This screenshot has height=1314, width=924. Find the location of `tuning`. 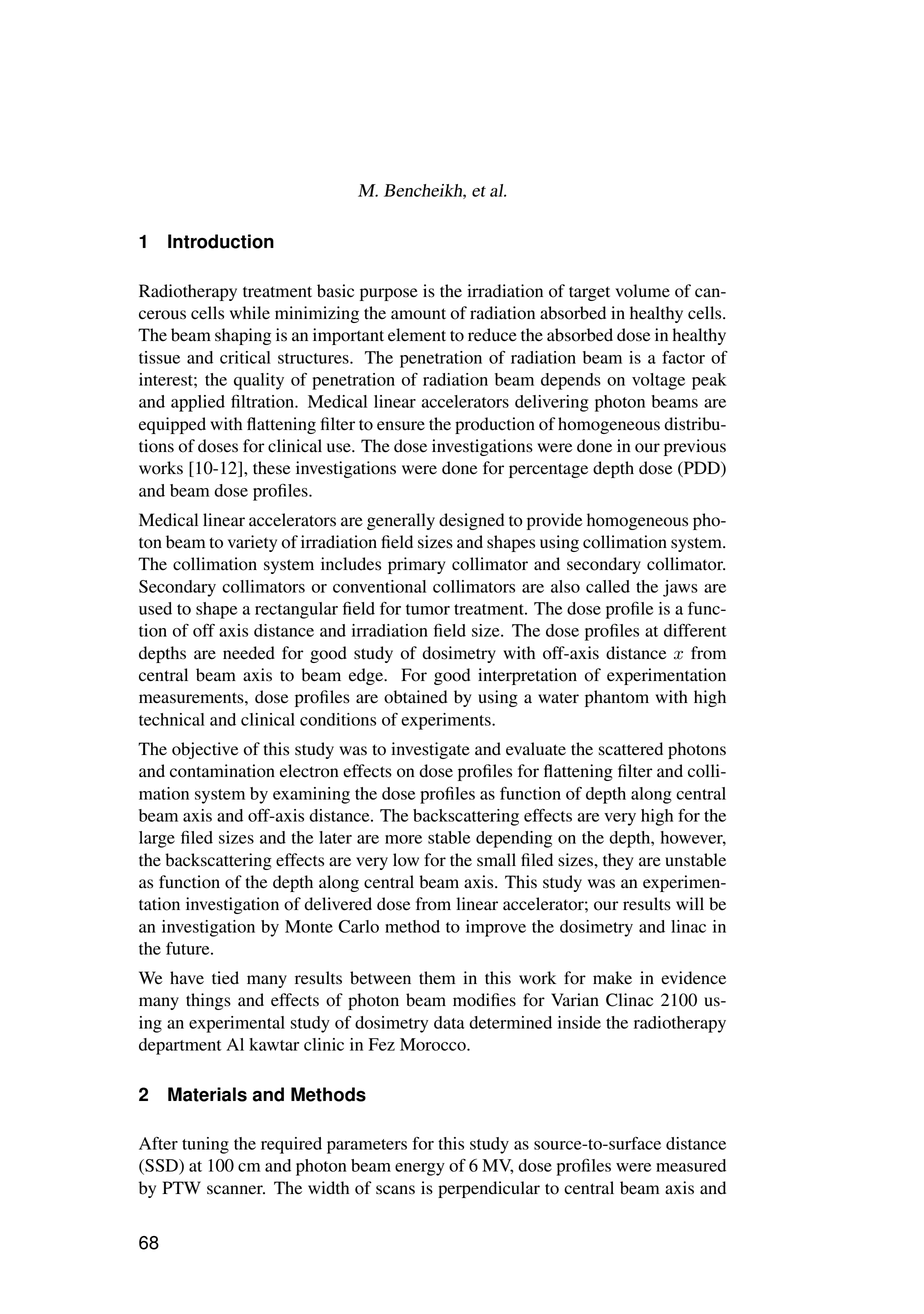

tuning is located at coordinates (205, 1145).
